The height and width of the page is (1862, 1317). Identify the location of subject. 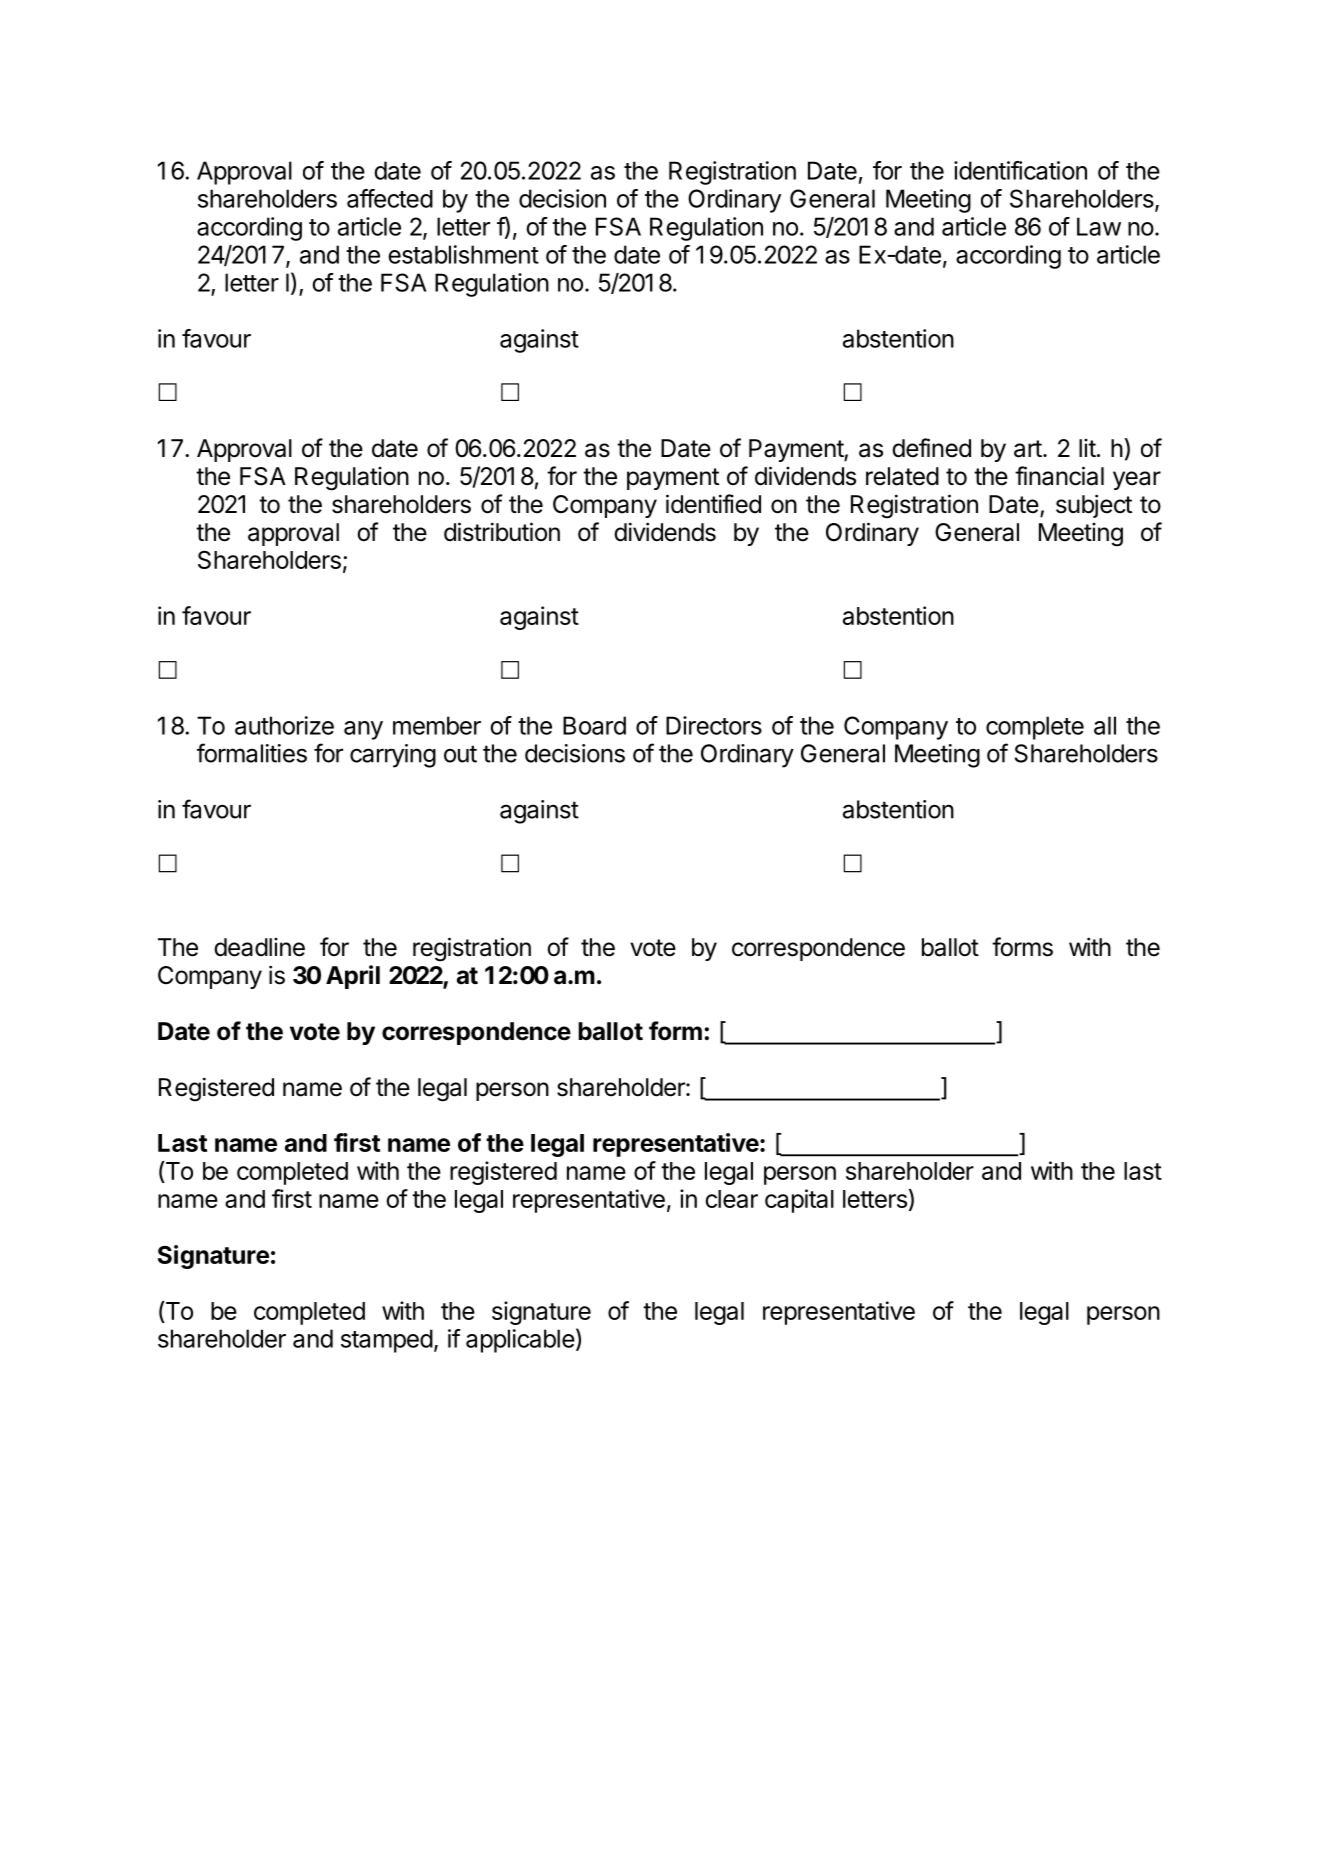
(1094, 506).
